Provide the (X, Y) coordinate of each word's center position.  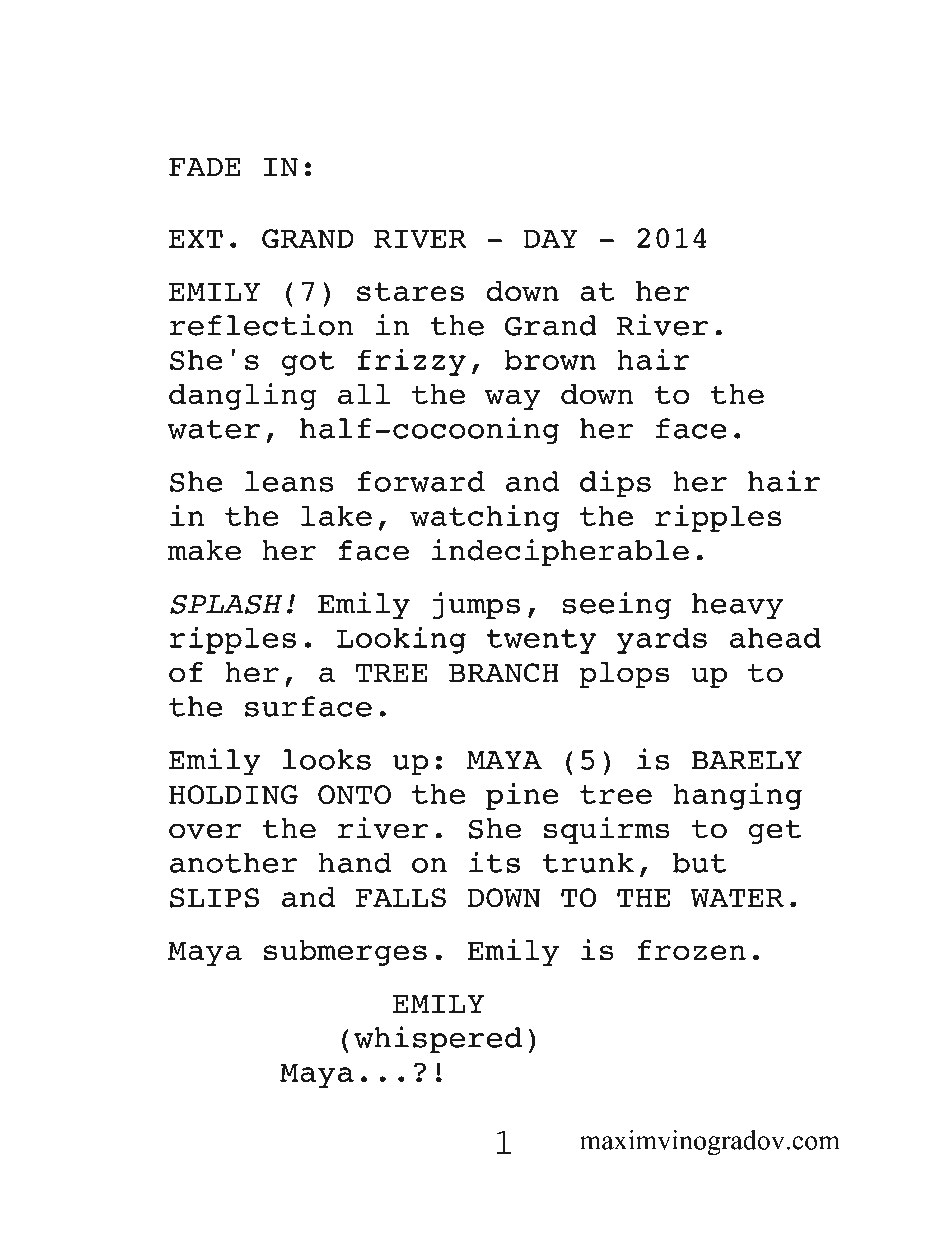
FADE (205, 167)
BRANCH (504, 673)
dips (615, 484)
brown (550, 359)
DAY (551, 238)
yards (662, 640)
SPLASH (226, 604)
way (513, 399)
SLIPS (214, 898)
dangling (242, 396)
